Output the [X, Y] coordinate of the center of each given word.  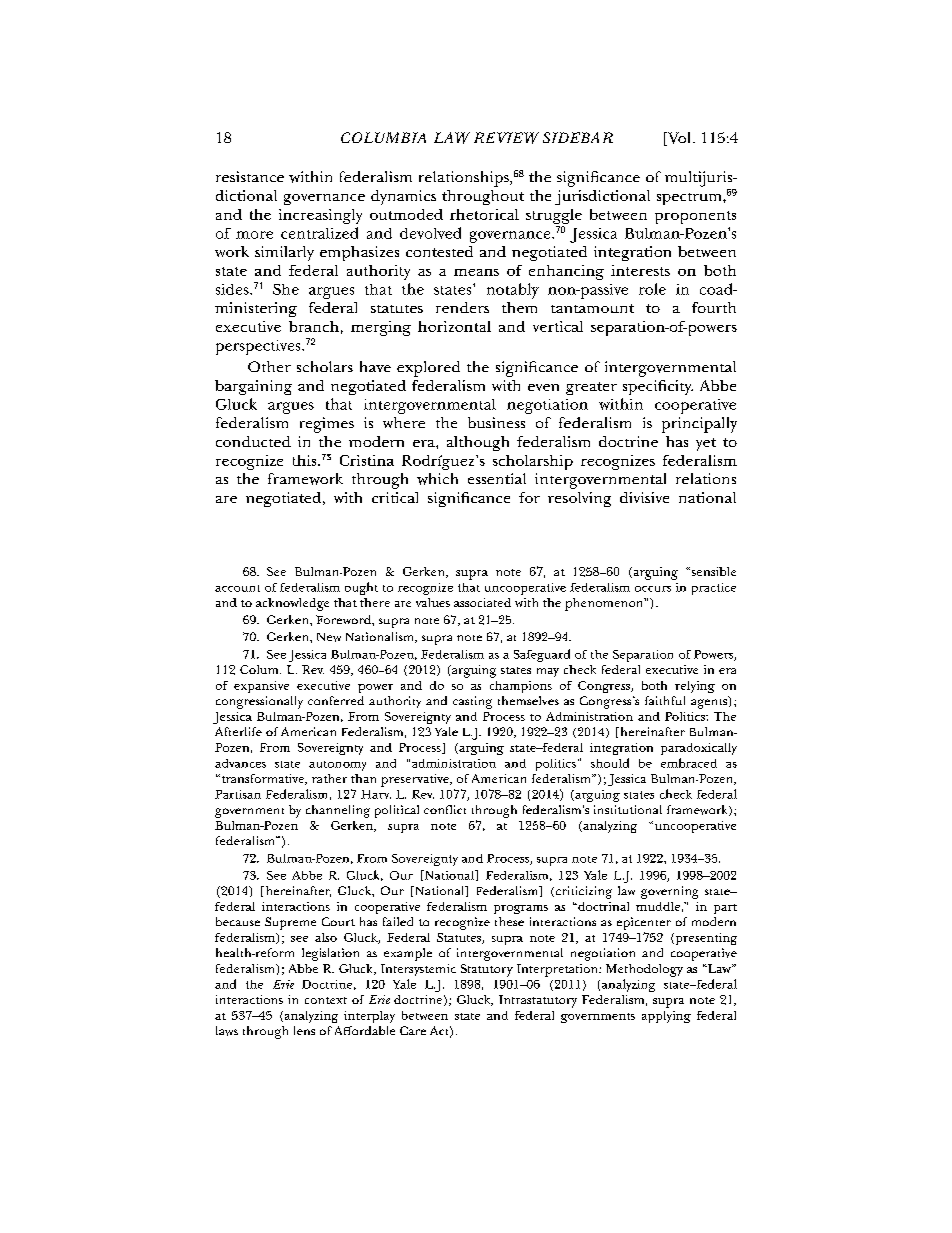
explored [428, 369]
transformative [262, 779]
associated [482, 602]
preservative [416, 780]
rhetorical [484, 214]
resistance [250, 176]
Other [269, 366]
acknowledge [292, 604]
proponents [695, 217]
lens [304, 1030]
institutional [628, 809]
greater [591, 388]
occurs [653, 589]
